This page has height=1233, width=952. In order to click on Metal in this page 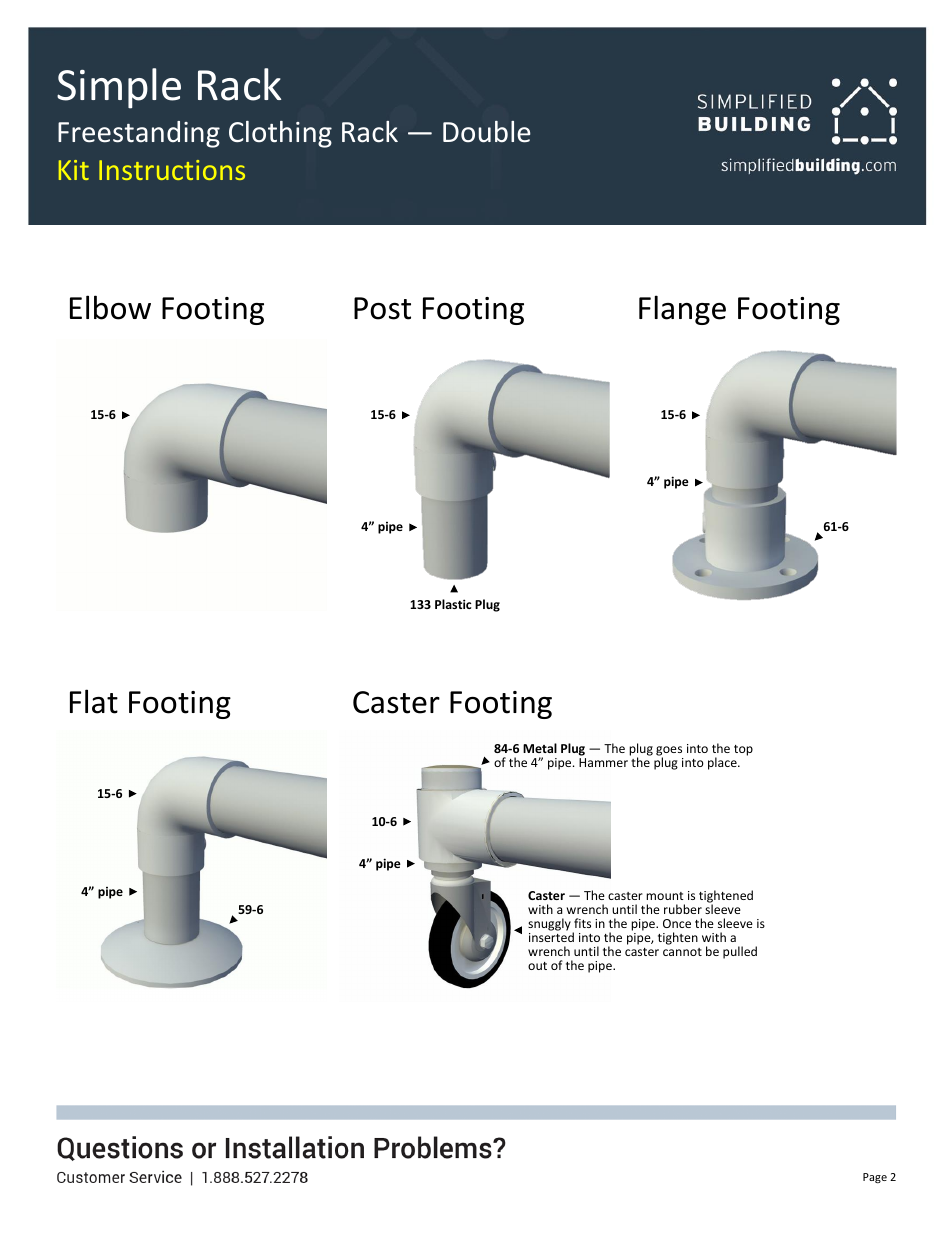, I will do `click(540, 748)`.
